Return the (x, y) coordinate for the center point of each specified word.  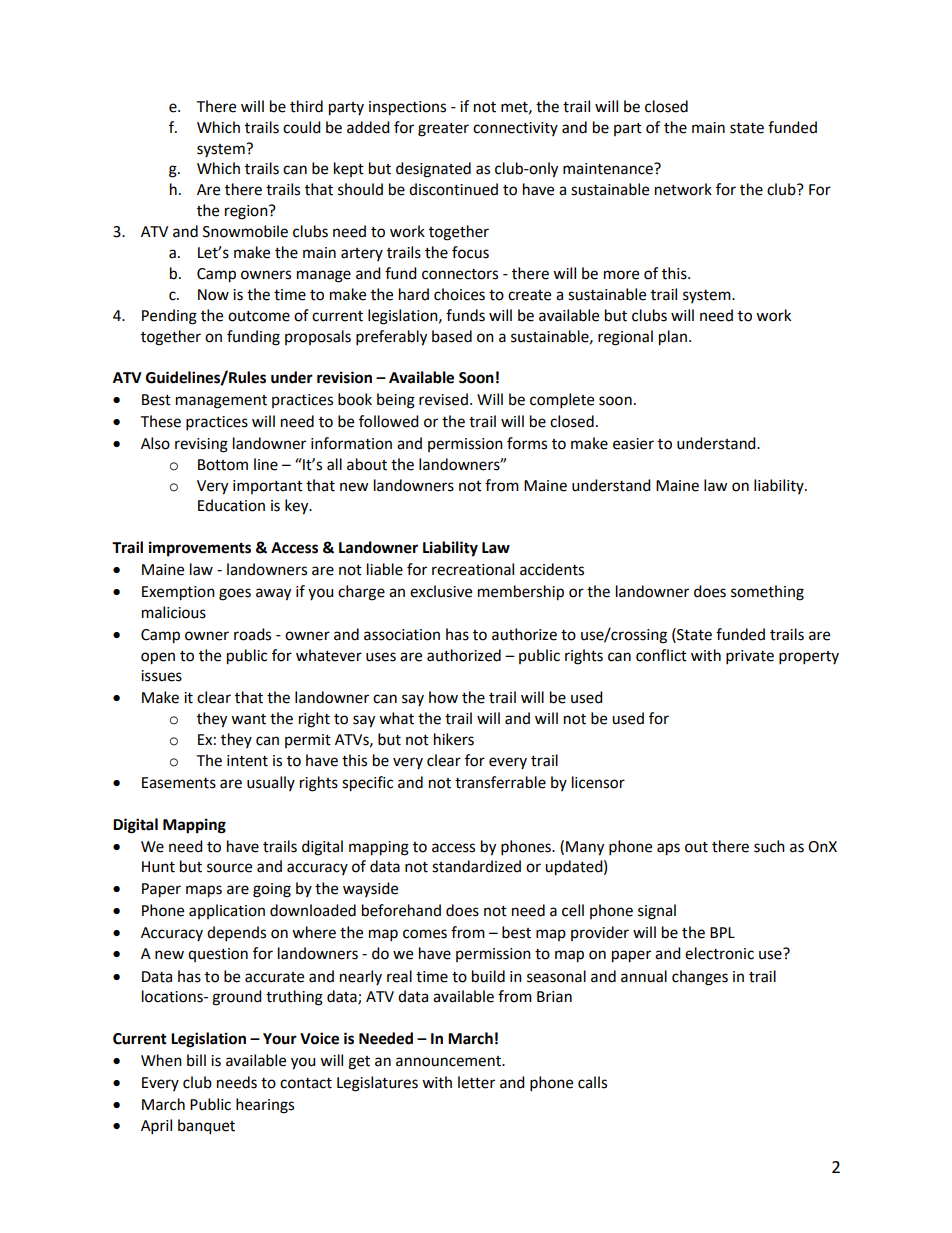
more (621, 275)
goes (235, 594)
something (767, 593)
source (229, 868)
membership (521, 593)
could (302, 127)
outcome (259, 316)
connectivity (515, 129)
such (769, 846)
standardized (476, 866)
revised (443, 399)
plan (673, 338)
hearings (265, 1106)
